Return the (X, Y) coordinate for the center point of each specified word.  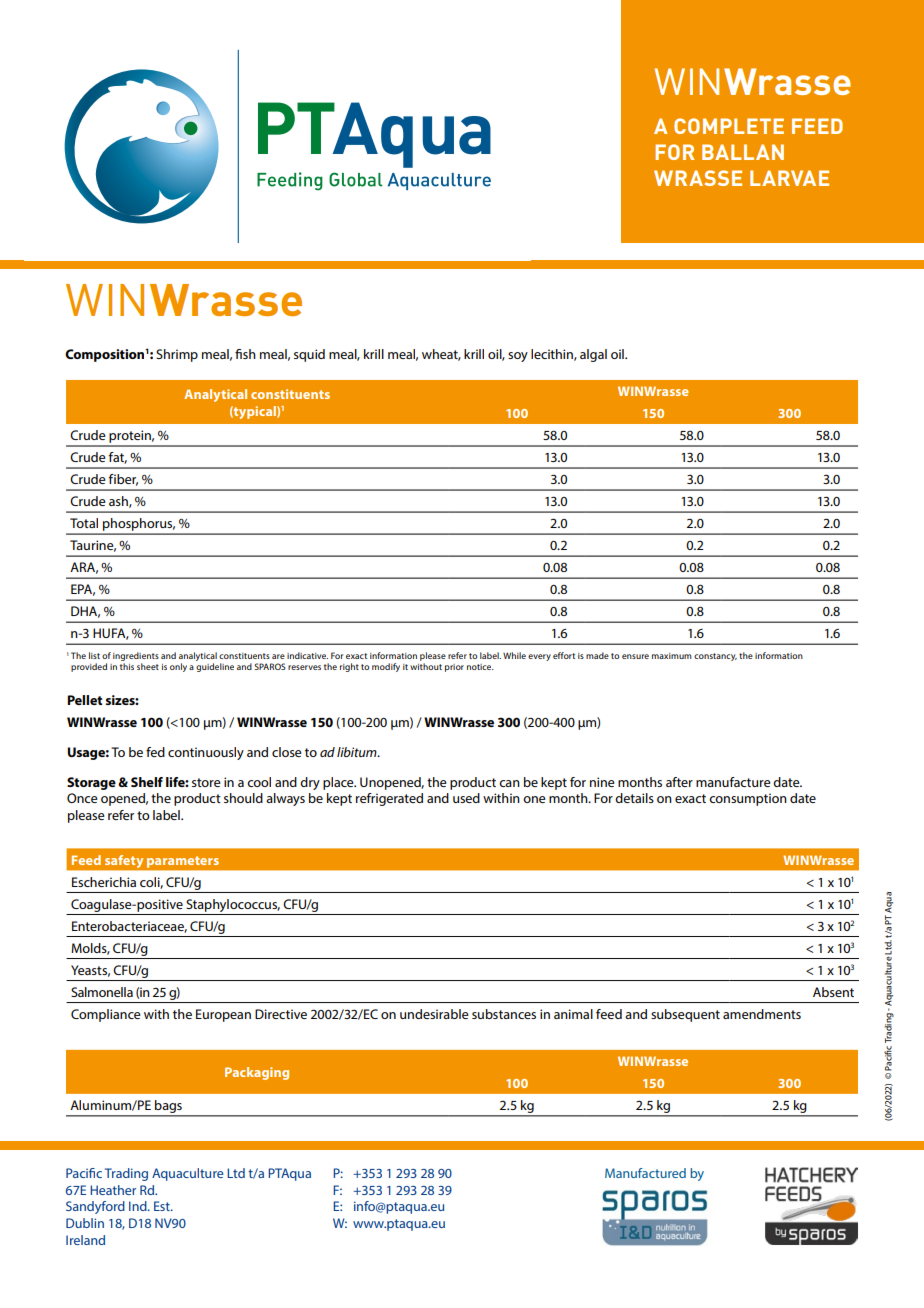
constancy (715, 657)
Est (163, 1206)
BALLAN (743, 152)
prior (454, 668)
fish (245, 354)
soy (518, 357)
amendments (762, 1014)
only (178, 667)
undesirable (434, 1014)
